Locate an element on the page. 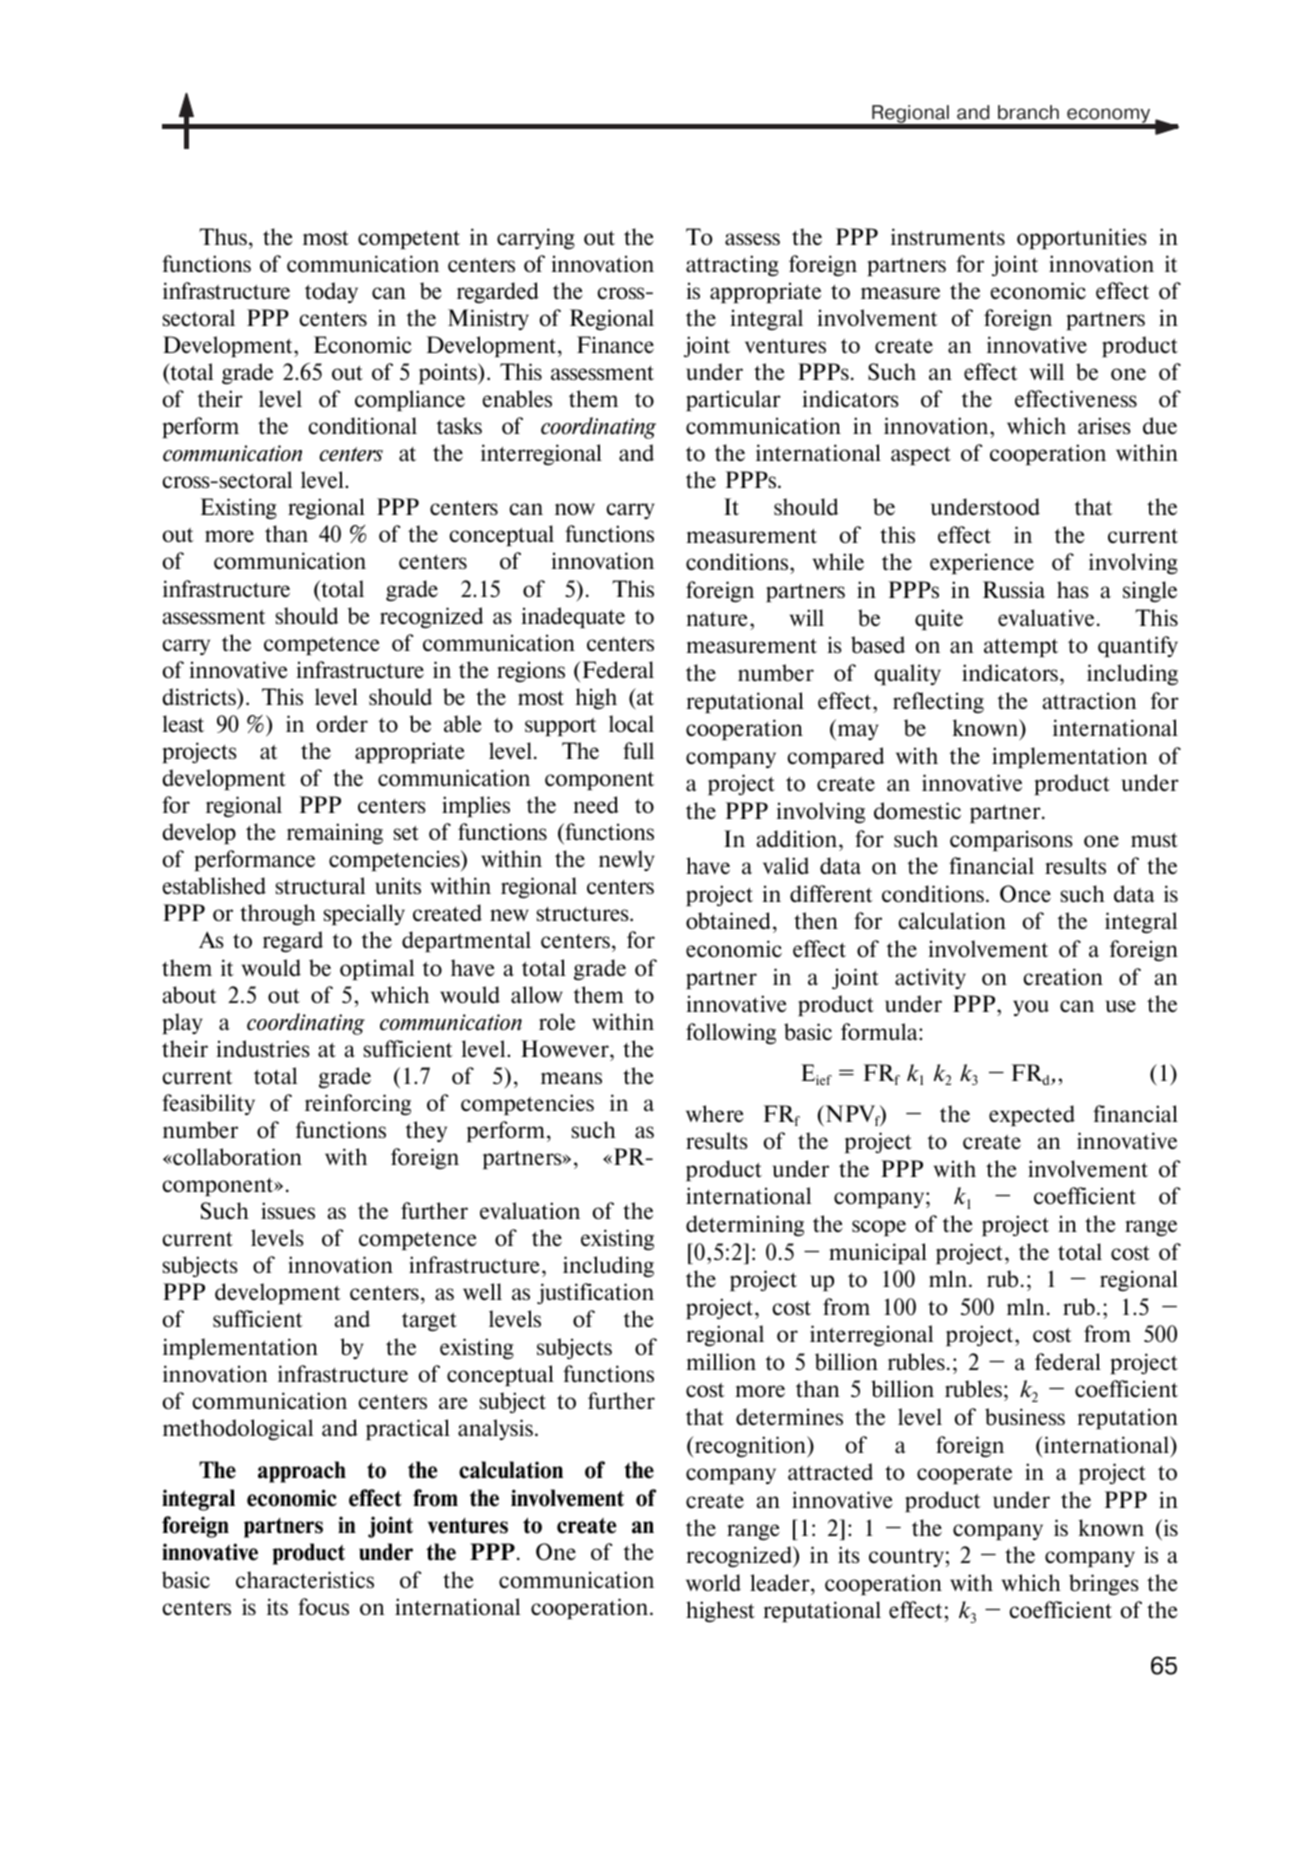  newly is located at coordinates (627, 860).
